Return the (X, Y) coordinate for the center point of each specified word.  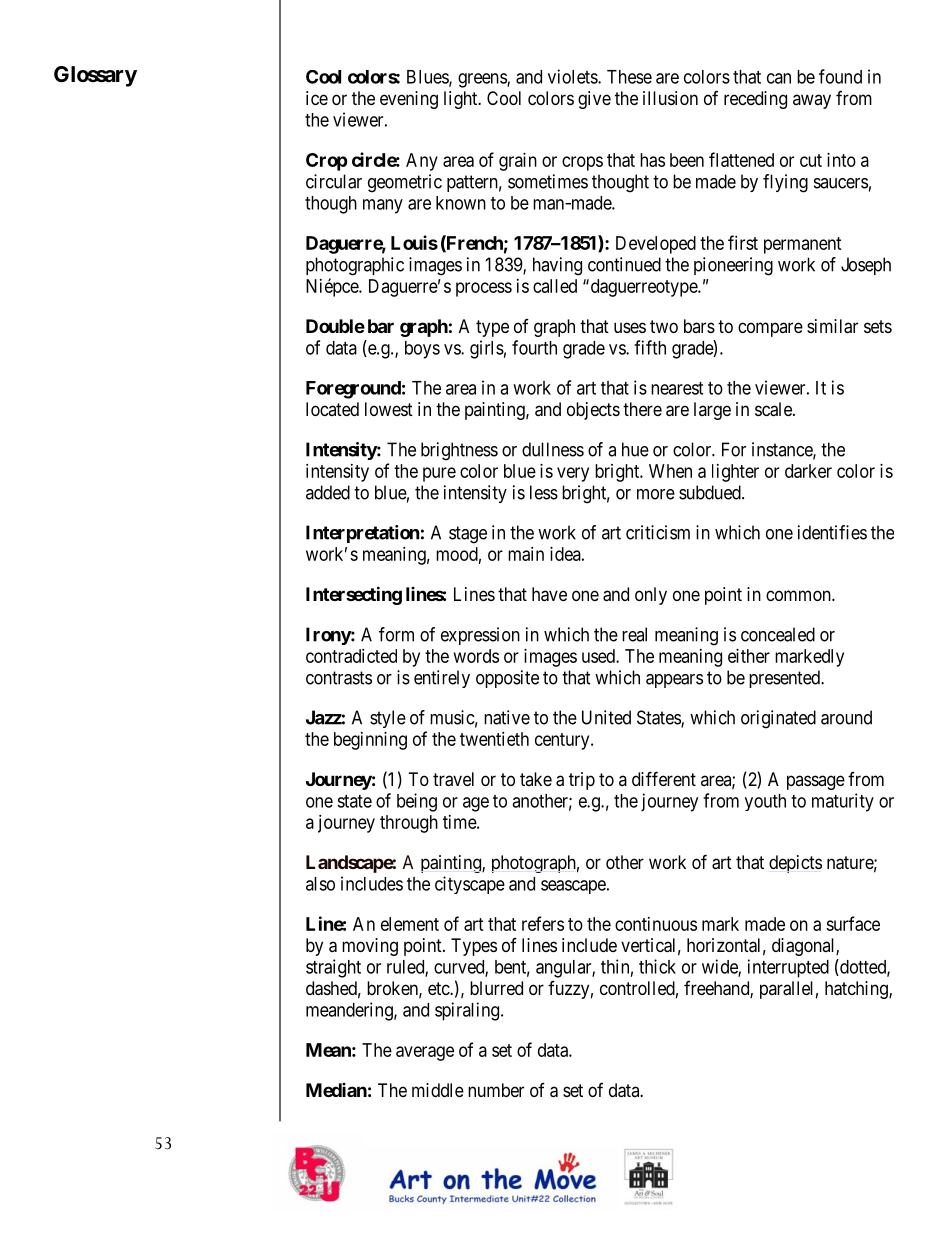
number (496, 1090)
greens (483, 80)
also (320, 884)
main (526, 554)
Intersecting (354, 595)
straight (333, 968)
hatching (857, 990)
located (332, 409)
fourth (534, 347)
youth (765, 802)
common (799, 595)
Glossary (95, 76)
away (812, 101)
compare (770, 329)
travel (453, 779)
